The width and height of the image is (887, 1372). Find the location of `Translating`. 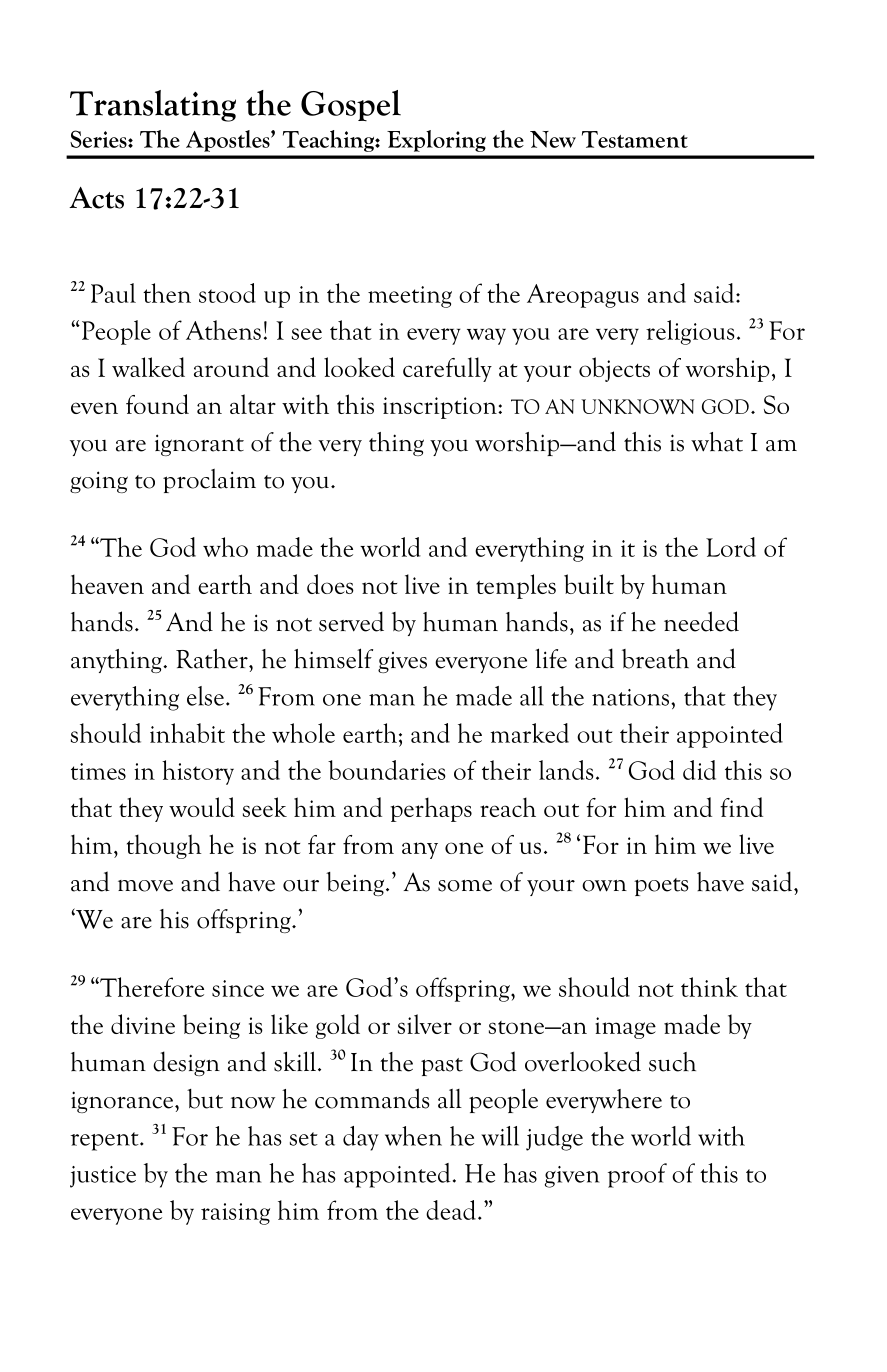

Translating is located at coordinates (153, 106).
